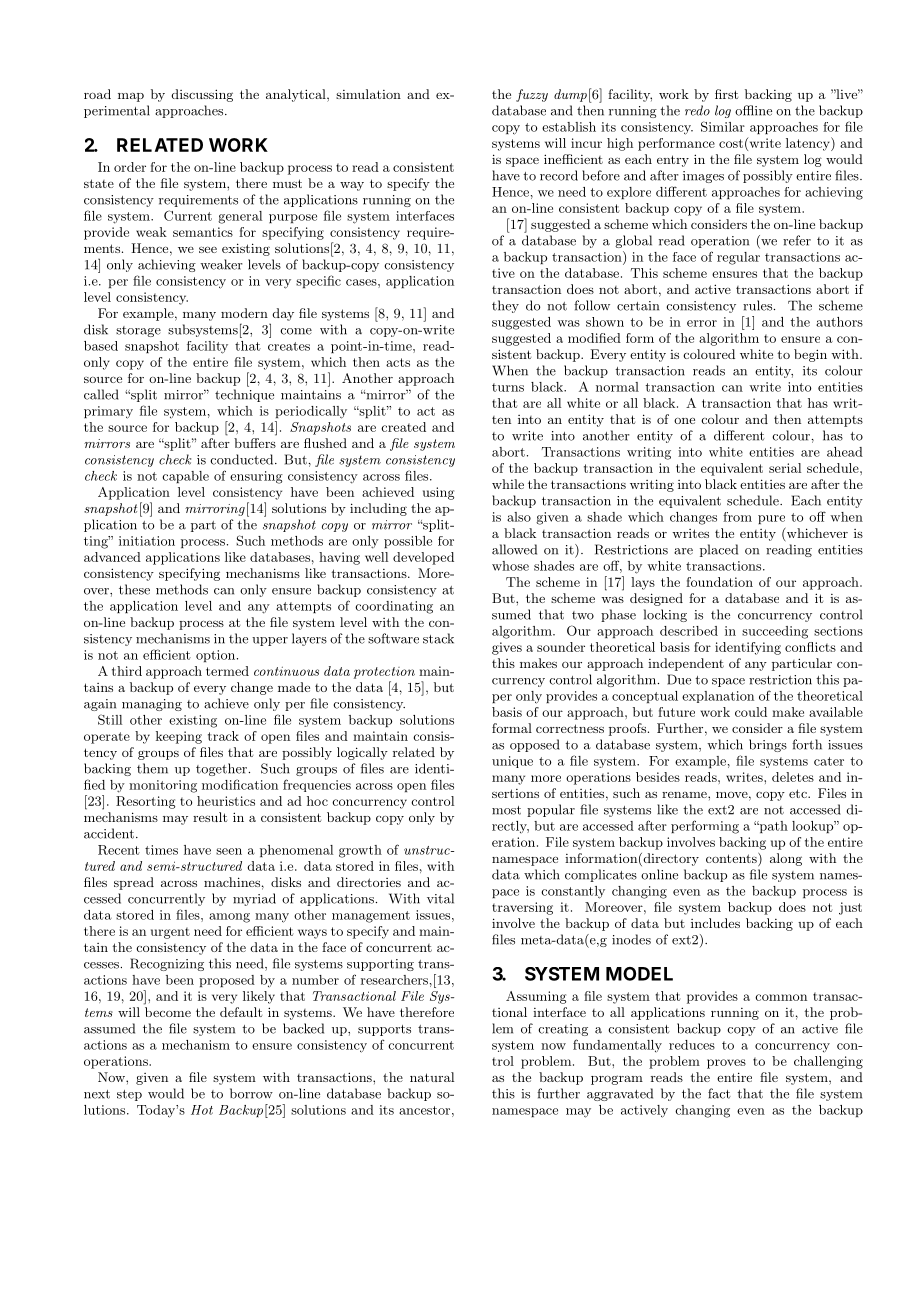 The width and height of the screenshot is (924, 1308). I want to click on using, so click(438, 493).
